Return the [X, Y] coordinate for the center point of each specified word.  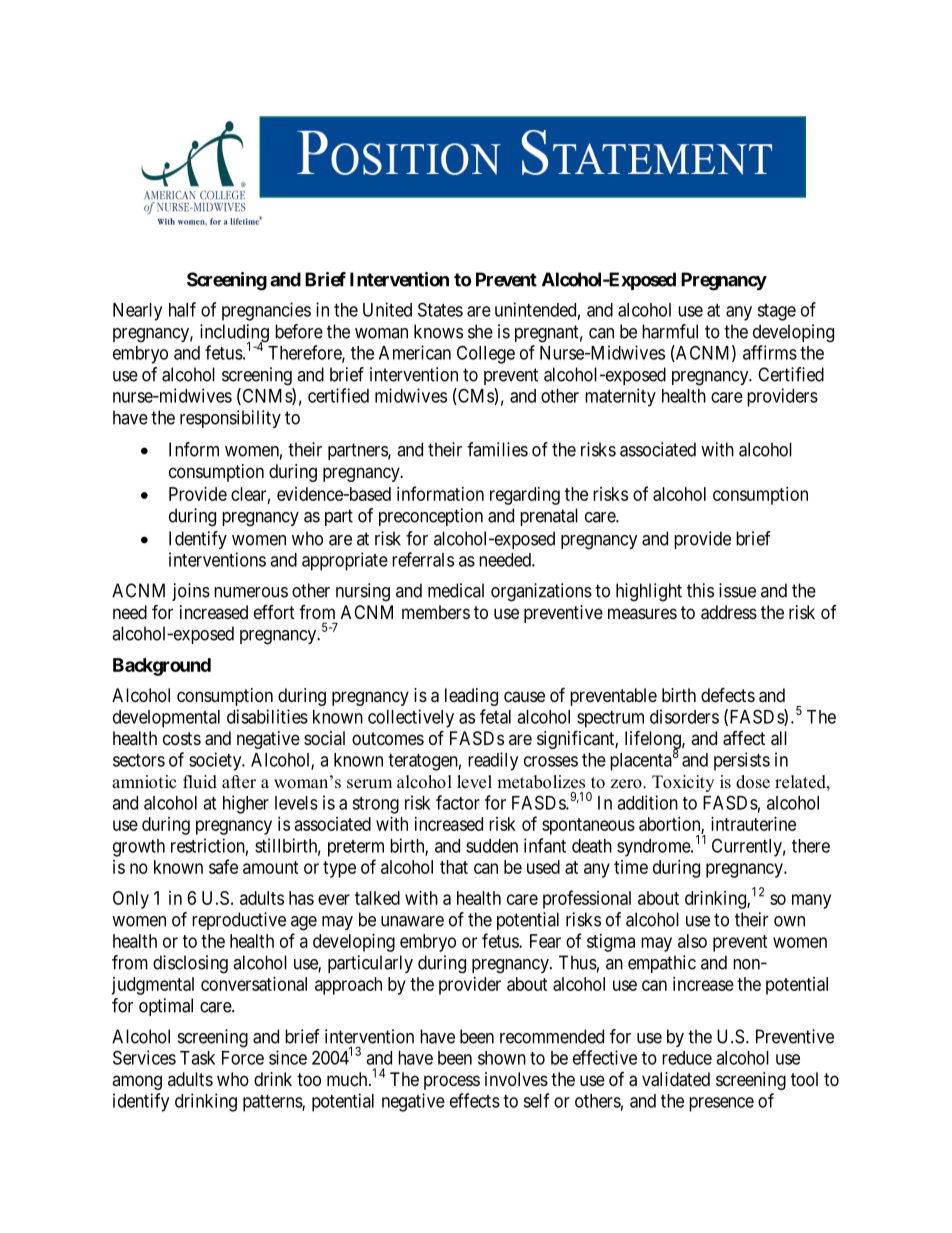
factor [458, 802]
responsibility [230, 419]
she [480, 331]
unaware [412, 921]
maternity [620, 397]
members [436, 612]
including [234, 334]
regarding [525, 496]
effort [274, 612]
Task [197, 1058]
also [692, 941]
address [729, 612]
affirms [770, 352]
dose [753, 782]
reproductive [239, 921]
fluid [200, 782]
